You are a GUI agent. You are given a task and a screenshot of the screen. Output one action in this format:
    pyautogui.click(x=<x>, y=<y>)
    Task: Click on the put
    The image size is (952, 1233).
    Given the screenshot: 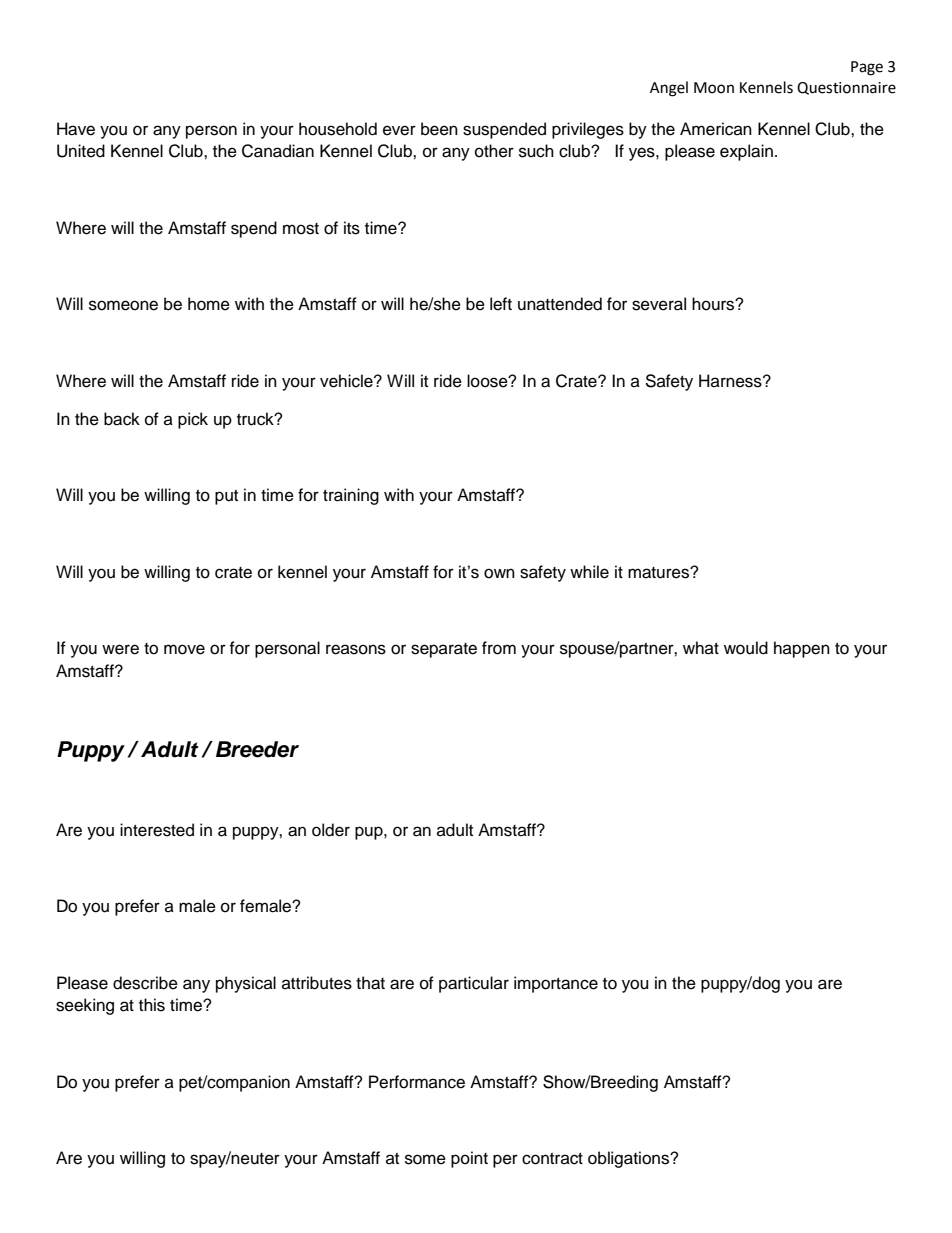 What is the action you would take?
    pyautogui.click(x=226, y=497)
